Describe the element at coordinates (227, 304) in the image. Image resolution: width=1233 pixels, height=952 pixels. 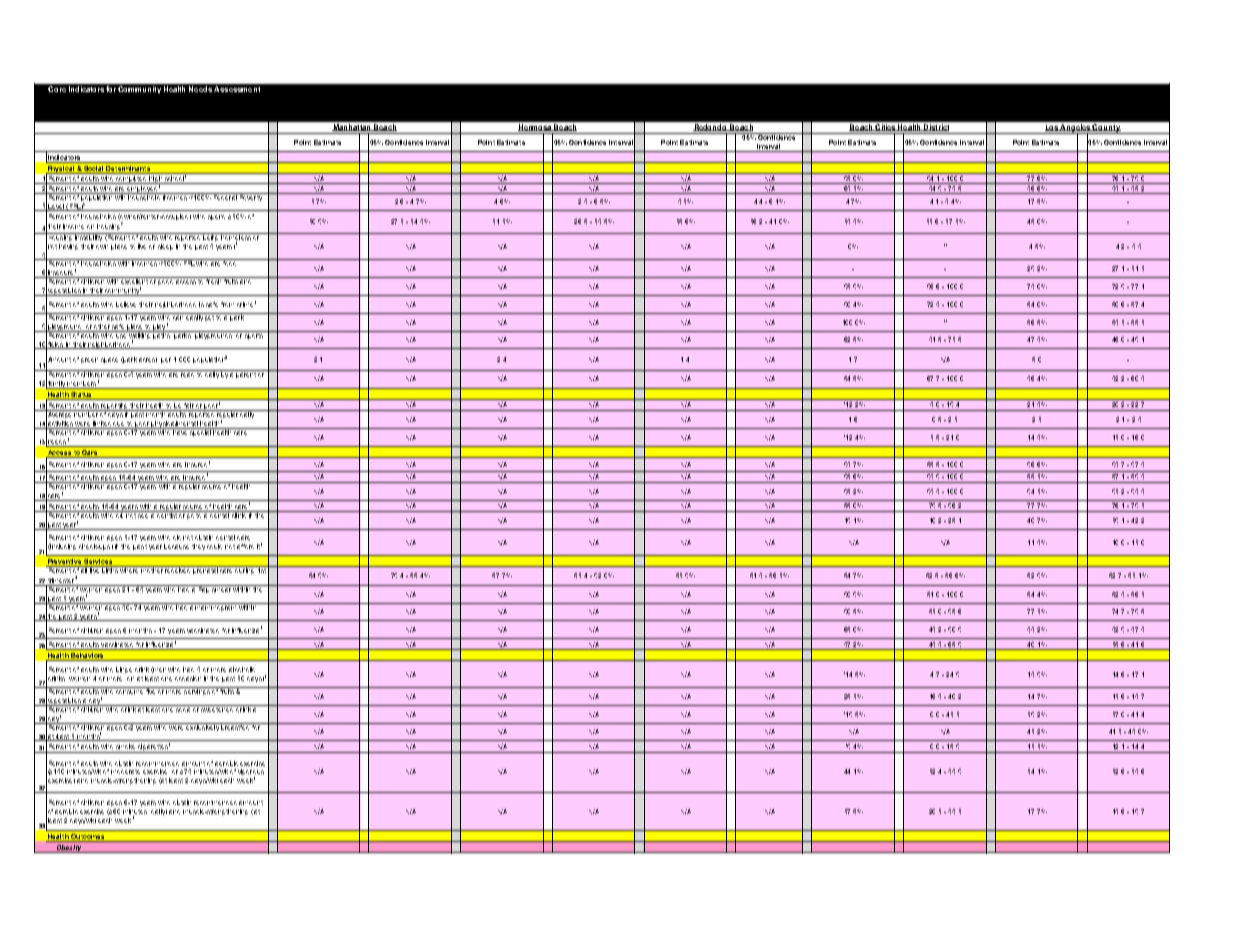
I see `from` at that location.
